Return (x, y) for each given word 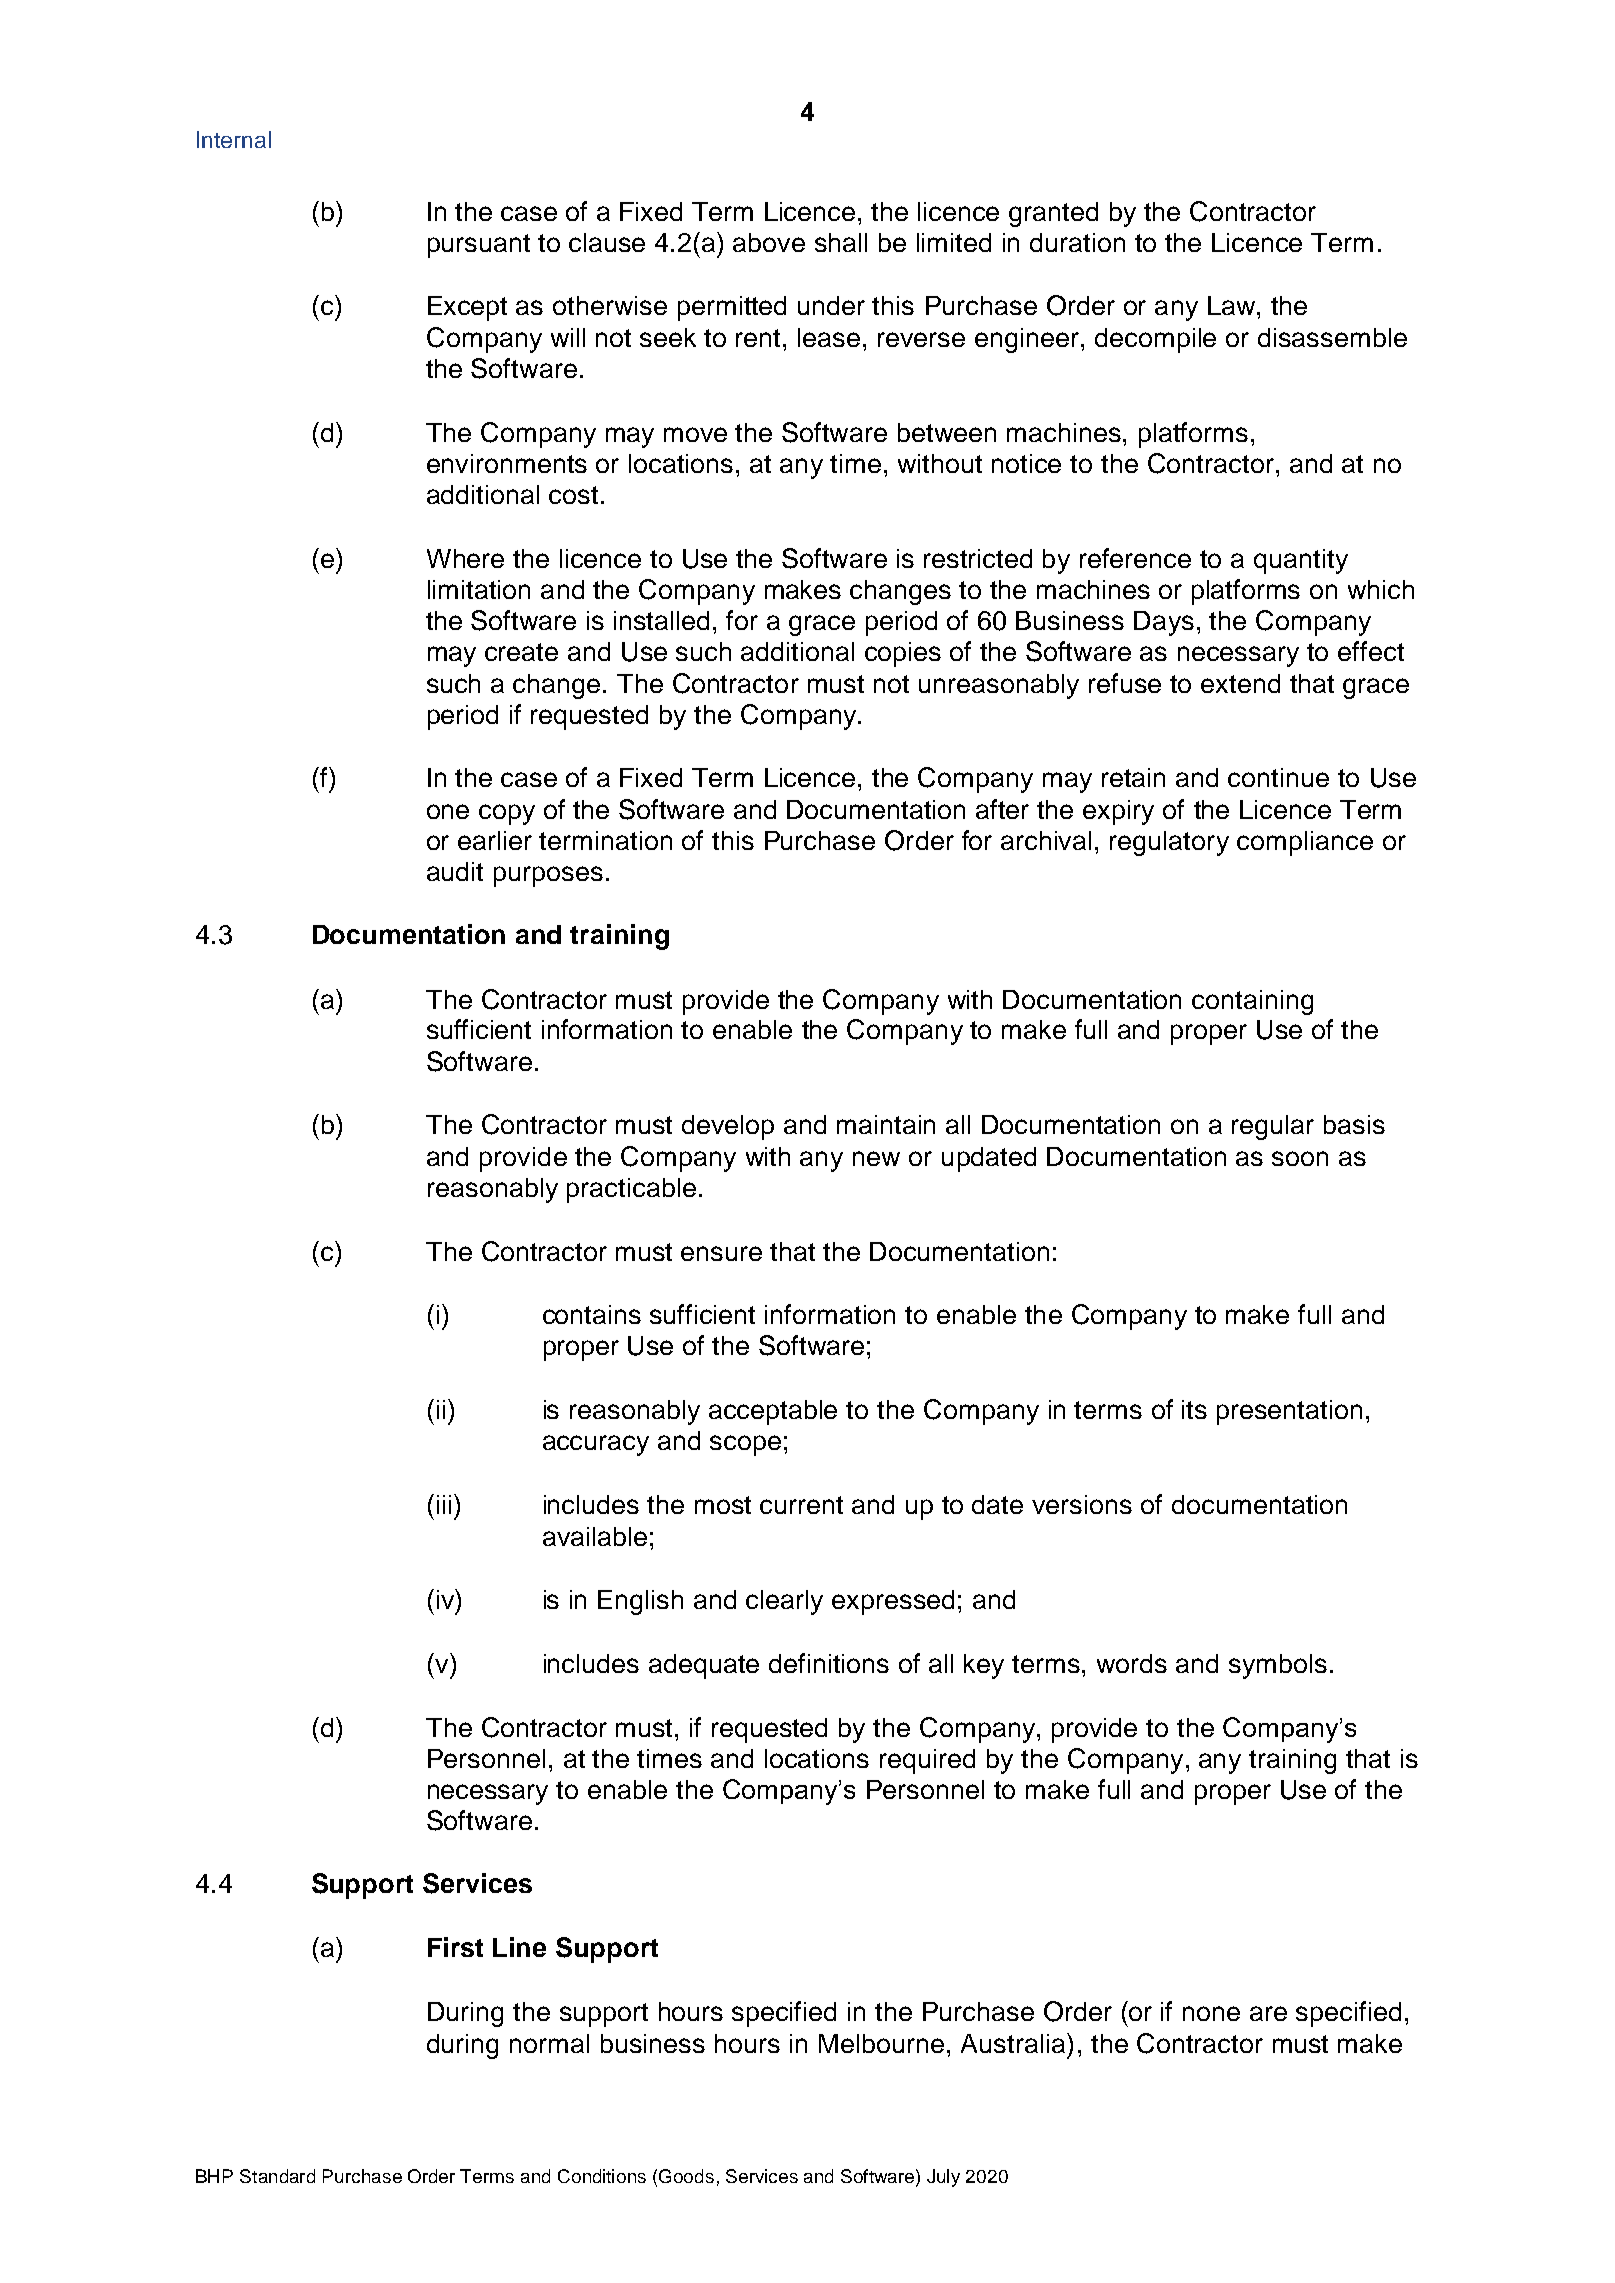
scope (745, 1445)
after (1002, 809)
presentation (1289, 1412)
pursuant (479, 246)
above (769, 242)
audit (455, 871)
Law (1231, 305)
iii (444, 1504)
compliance (1305, 843)
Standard (277, 2176)
